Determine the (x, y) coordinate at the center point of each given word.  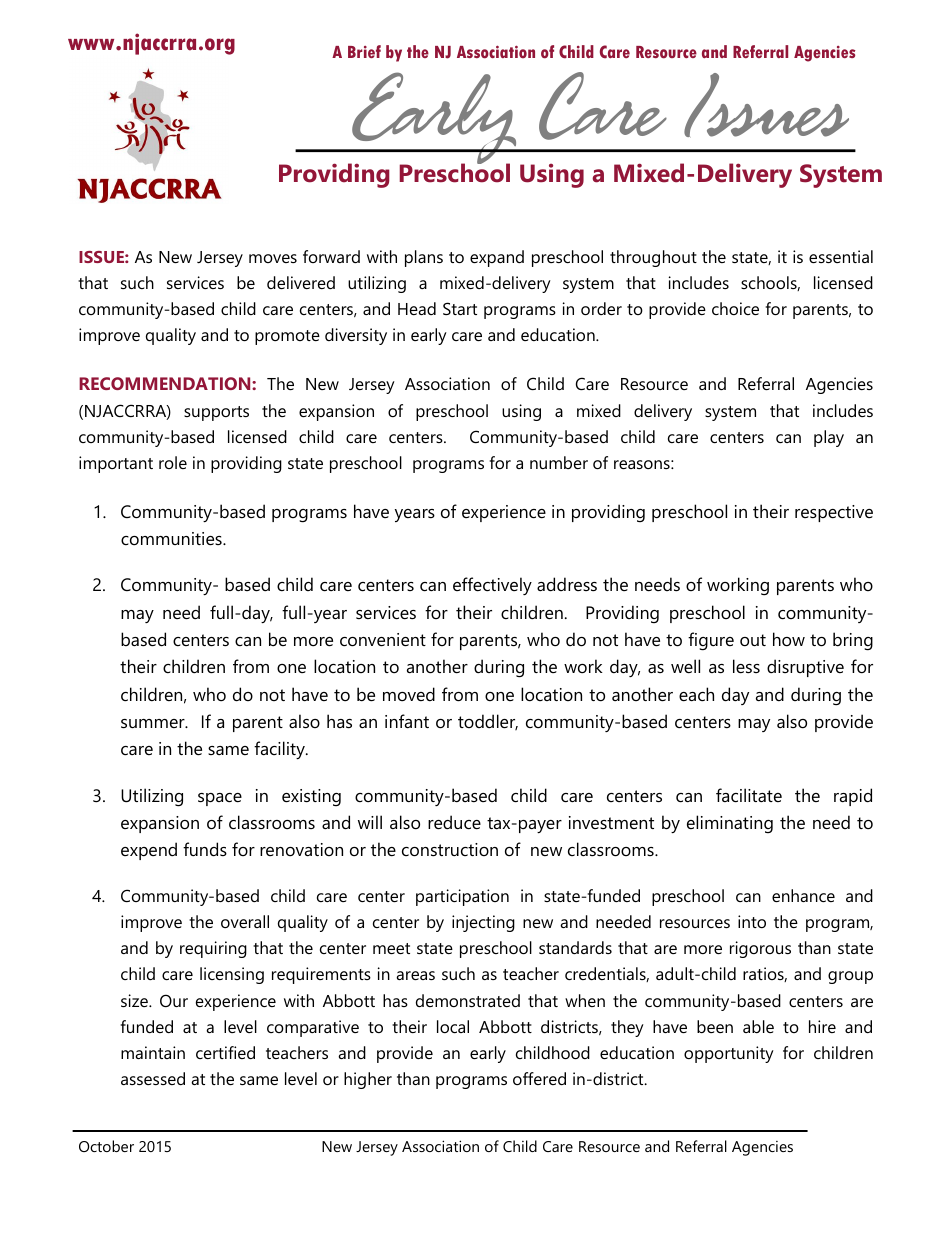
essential (841, 256)
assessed (153, 1078)
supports (216, 413)
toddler (488, 722)
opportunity (729, 1054)
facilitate (749, 795)
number (559, 462)
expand (497, 258)
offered (539, 1078)
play (829, 438)
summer (154, 723)
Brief (364, 51)
